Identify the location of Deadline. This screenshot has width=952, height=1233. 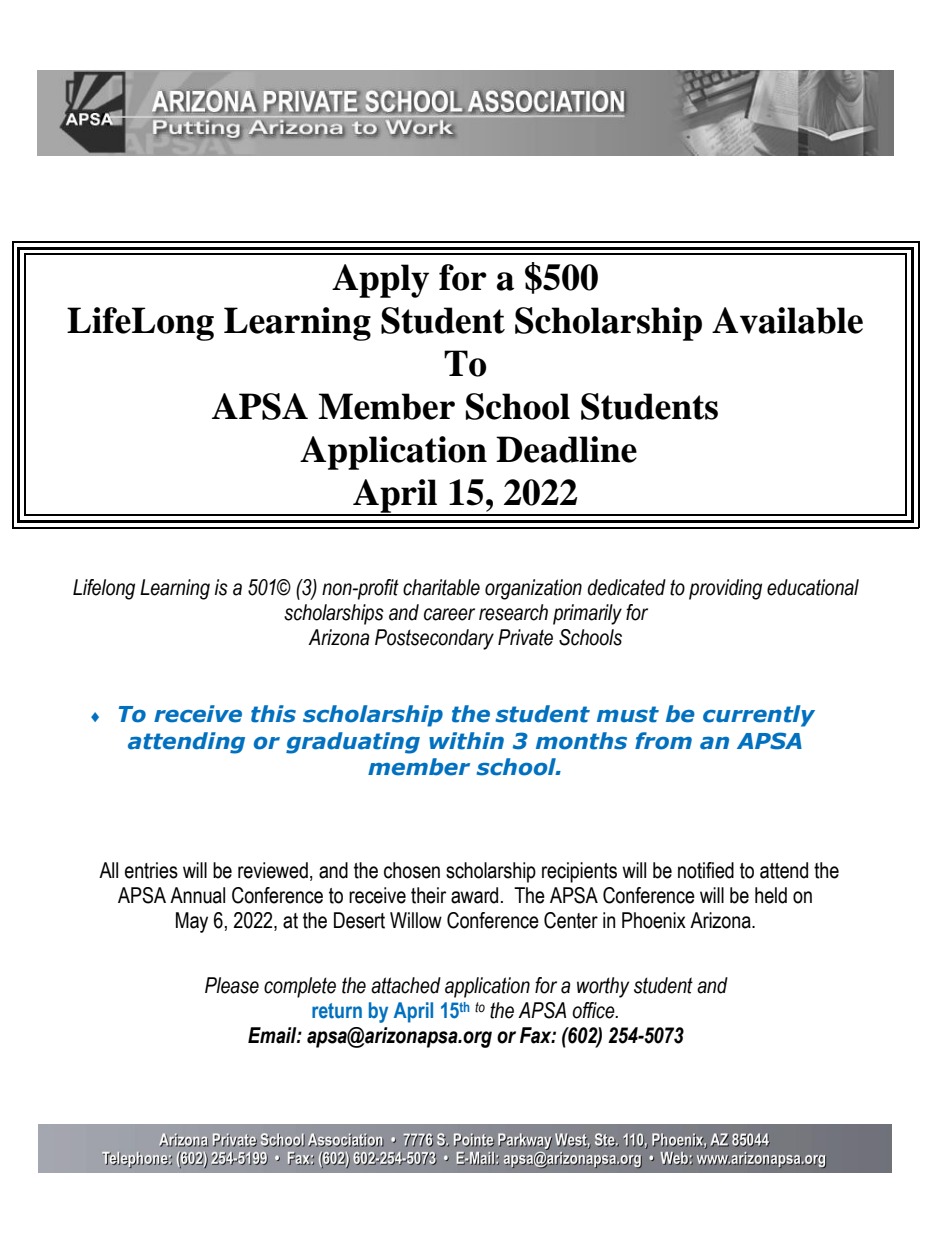
(566, 449).
